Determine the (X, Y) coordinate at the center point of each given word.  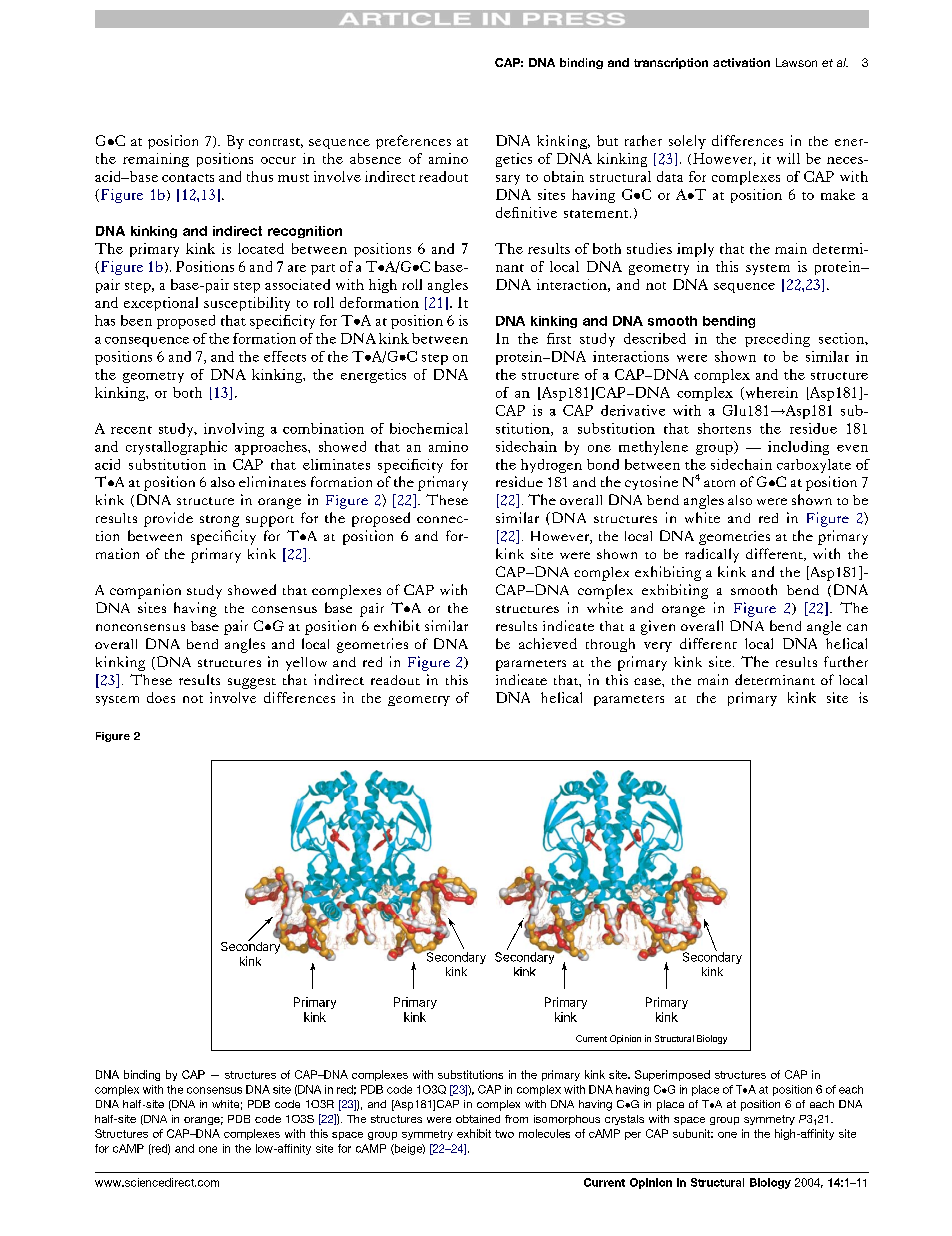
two (504, 1134)
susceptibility (247, 304)
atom (719, 483)
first (559, 338)
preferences (413, 142)
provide (168, 519)
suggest (252, 683)
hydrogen (551, 466)
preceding (777, 340)
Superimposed (672, 1075)
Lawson (796, 62)
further (846, 661)
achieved (548, 643)
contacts (188, 178)
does (161, 697)
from (516, 1119)
